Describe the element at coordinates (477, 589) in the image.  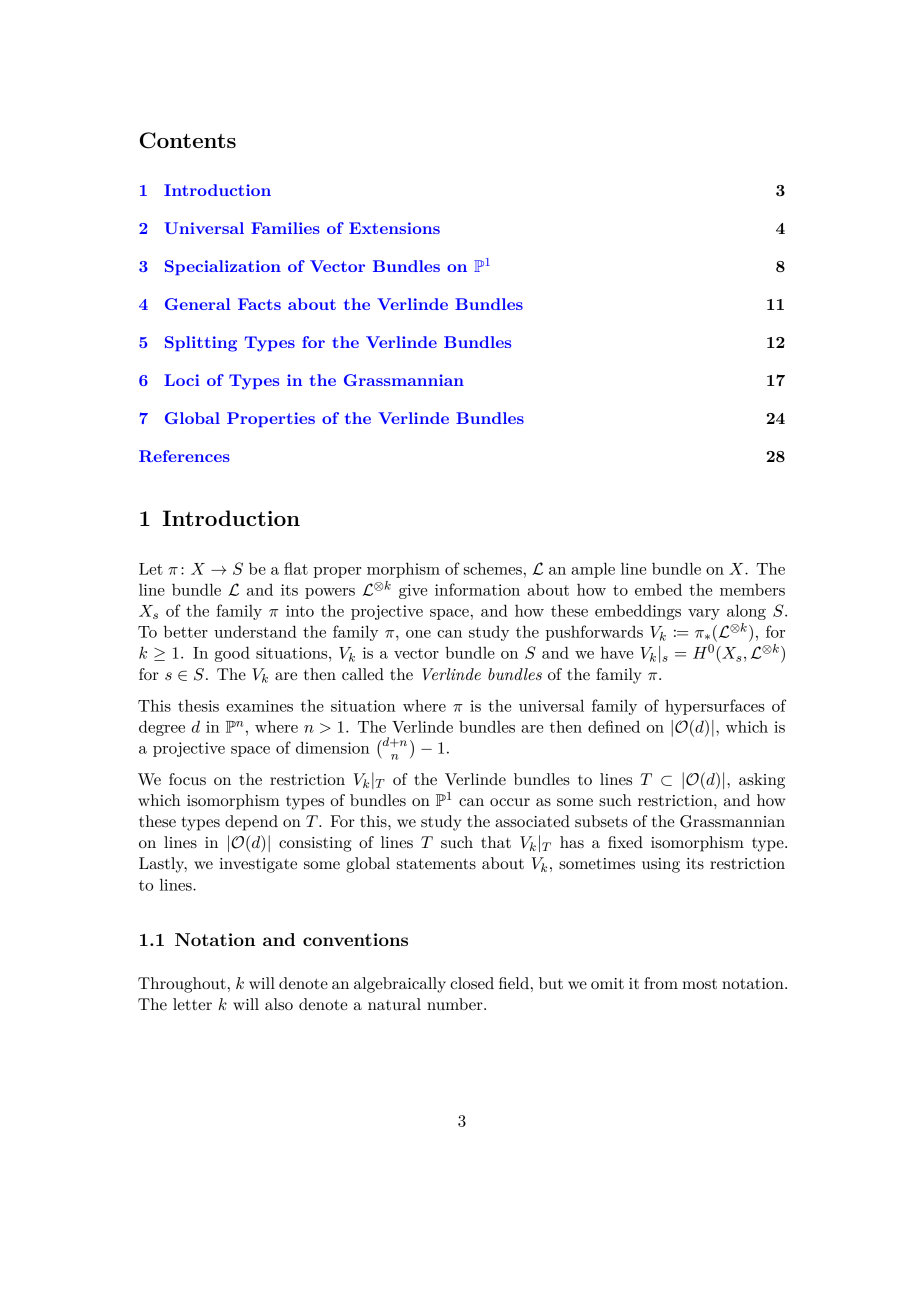
I see `information` at that location.
